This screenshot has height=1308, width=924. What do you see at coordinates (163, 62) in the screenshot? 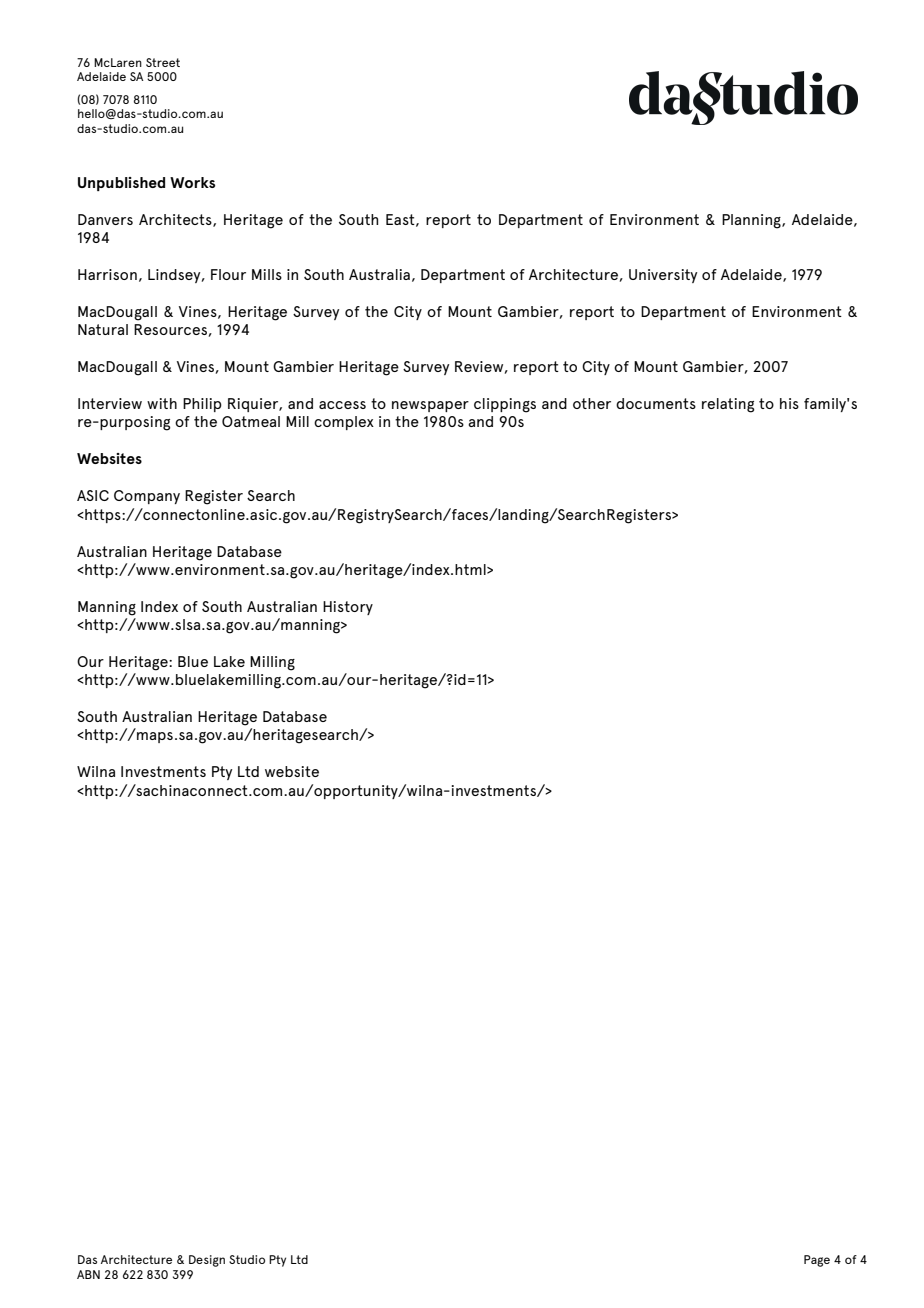
I see `Street` at bounding box center [163, 62].
